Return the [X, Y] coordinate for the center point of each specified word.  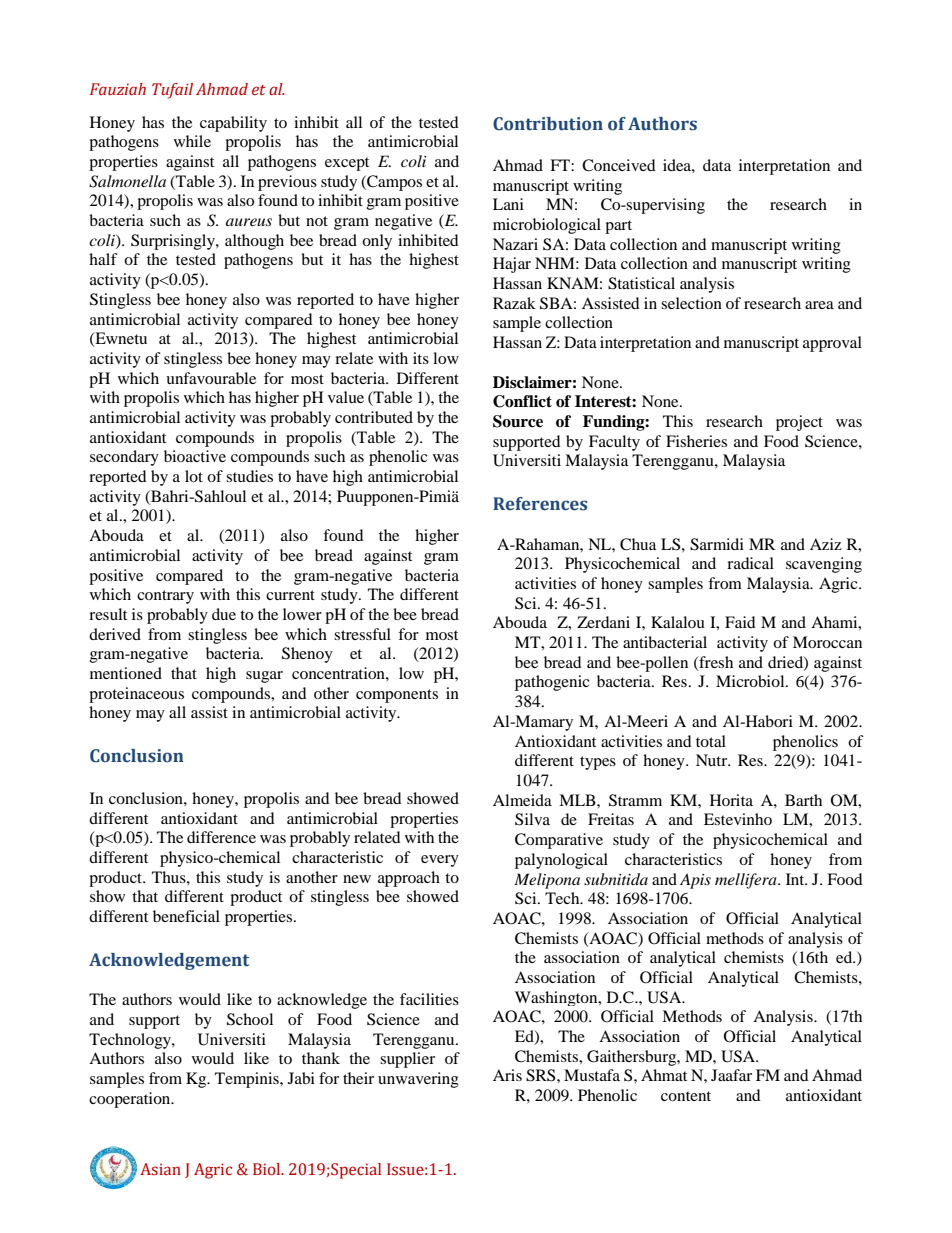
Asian [160, 1169]
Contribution [548, 124]
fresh [715, 663]
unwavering [418, 1080]
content [686, 1096]
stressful [362, 634]
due [224, 614]
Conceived [619, 165]
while [192, 141]
